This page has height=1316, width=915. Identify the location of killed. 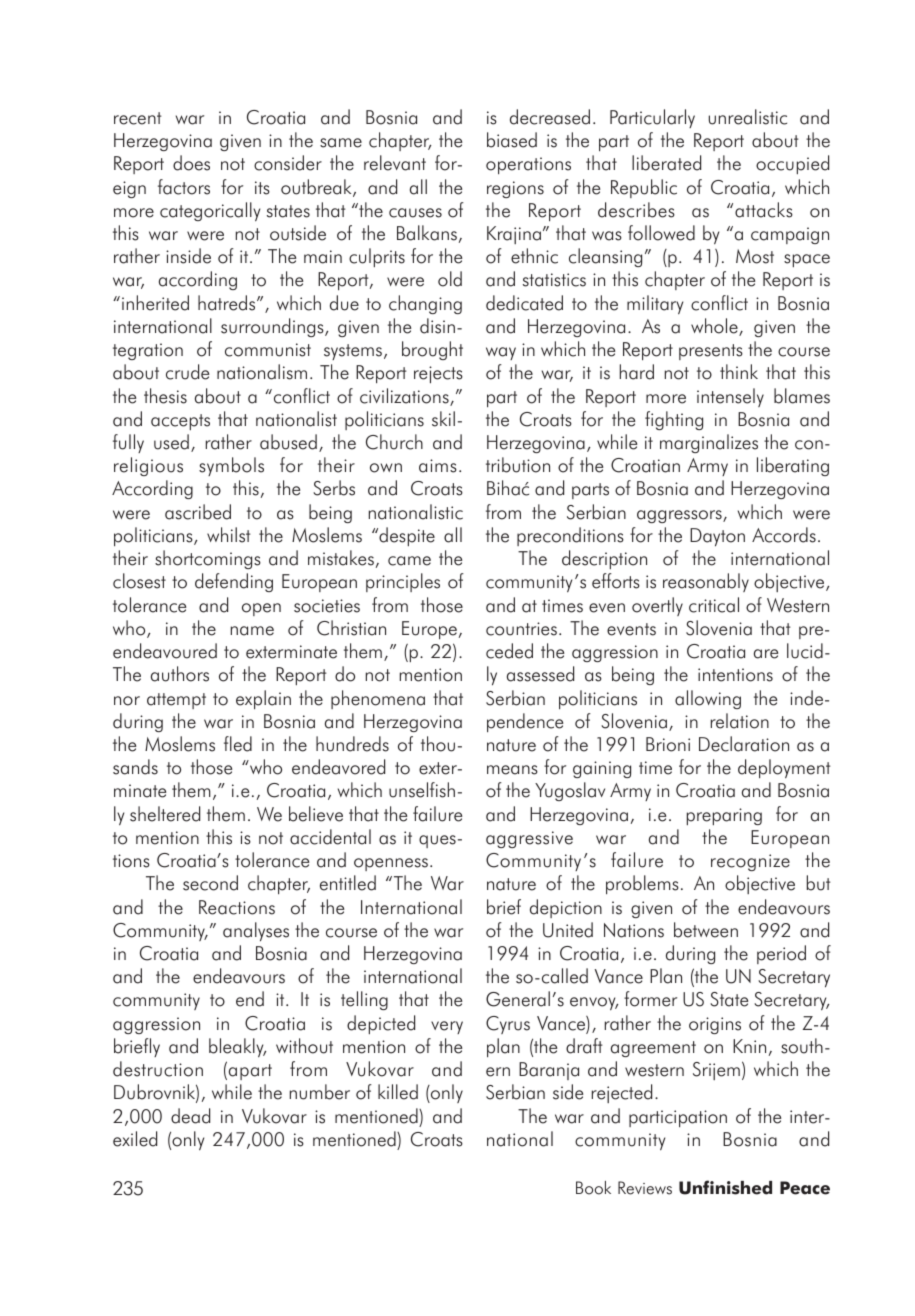
(398, 1092).
